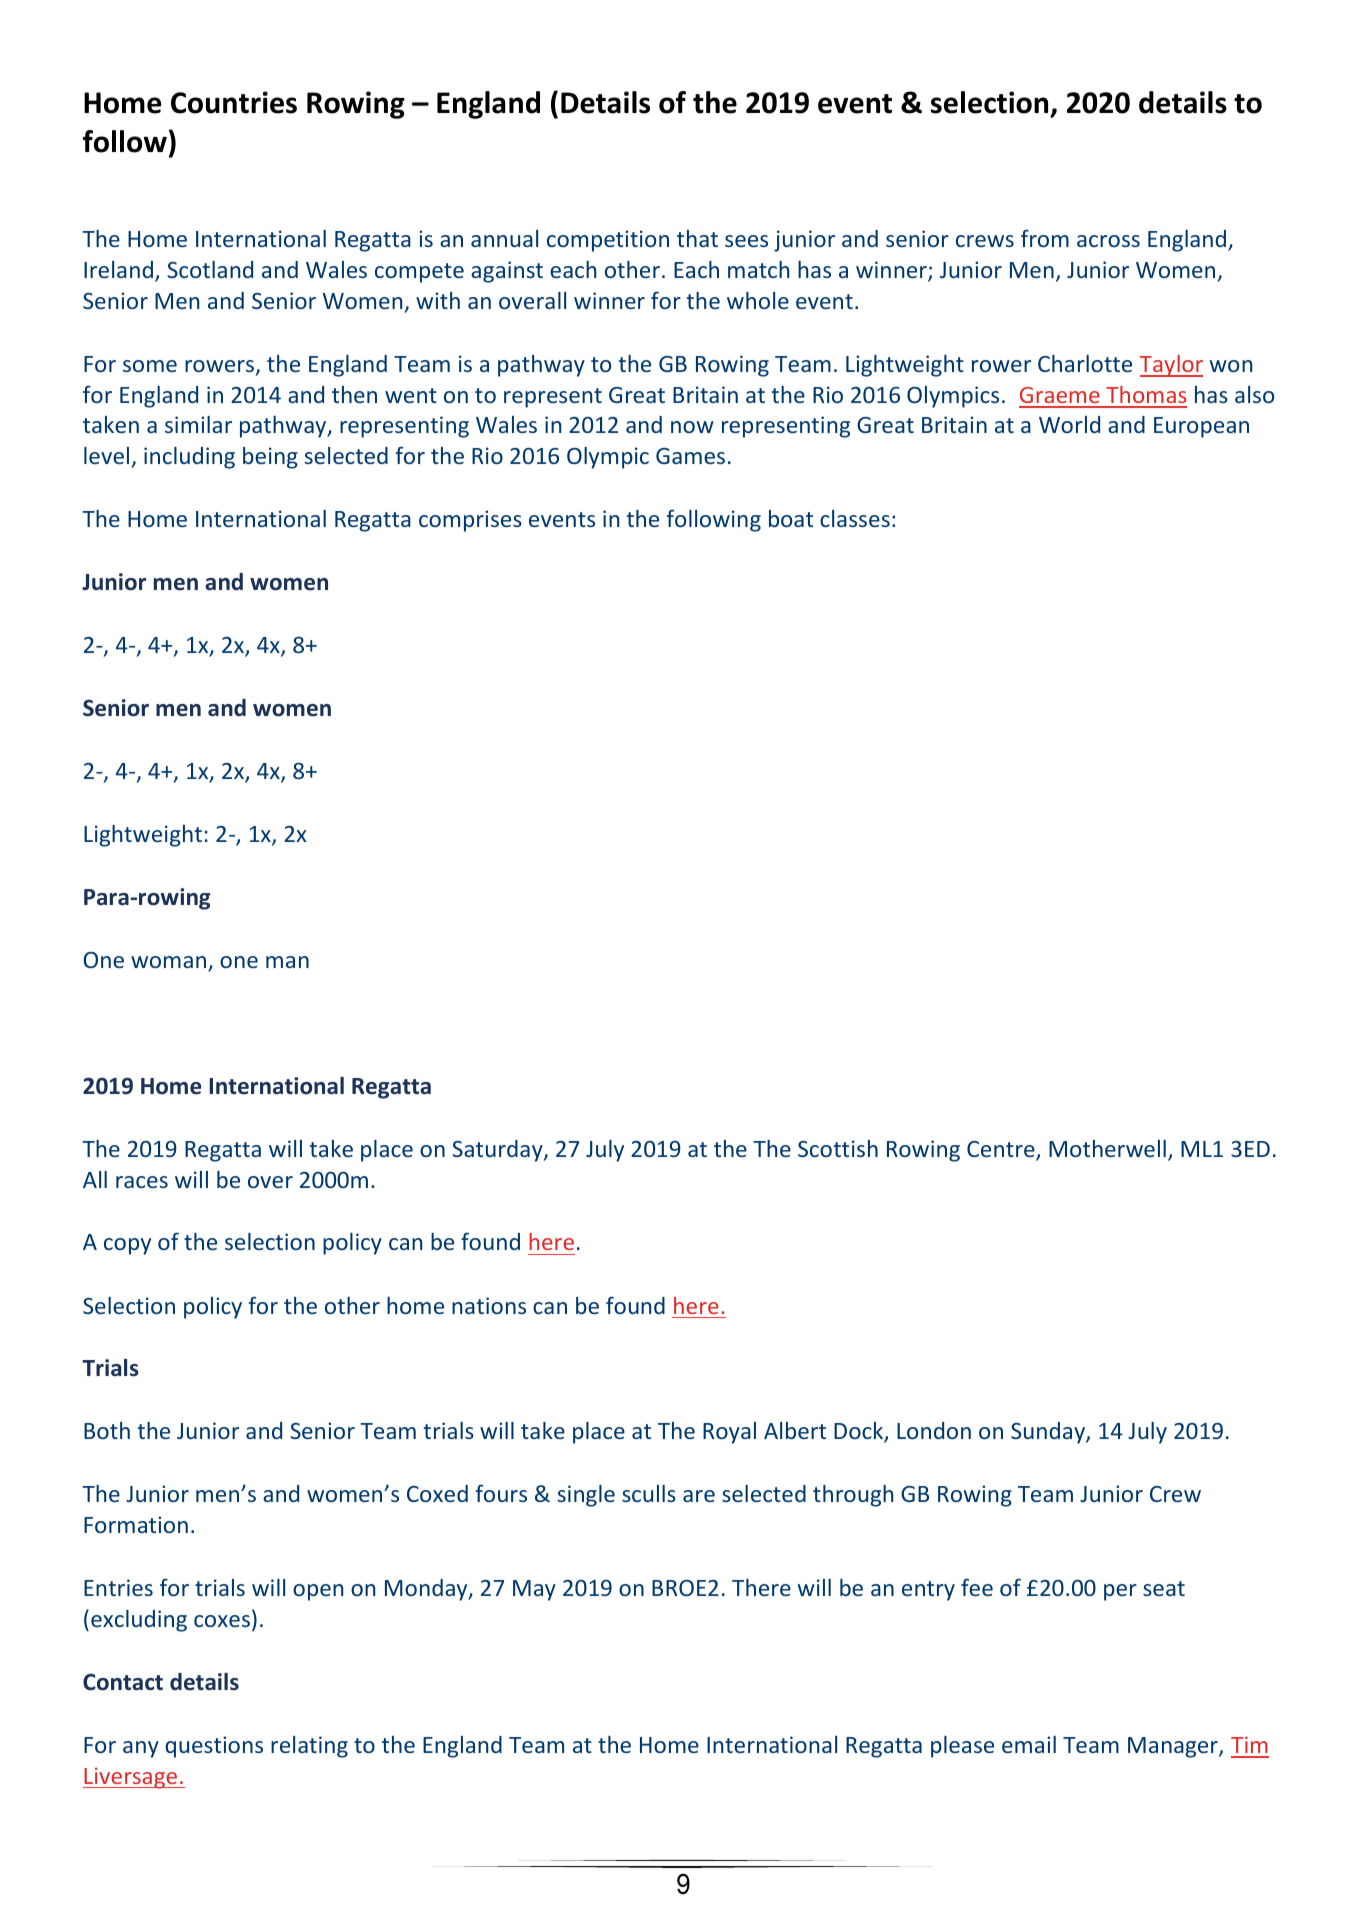 Image resolution: width=1365 pixels, height=1932 pixels. Describe the element at coordinates (1108, 241) in the document. I see `across` at that location.
